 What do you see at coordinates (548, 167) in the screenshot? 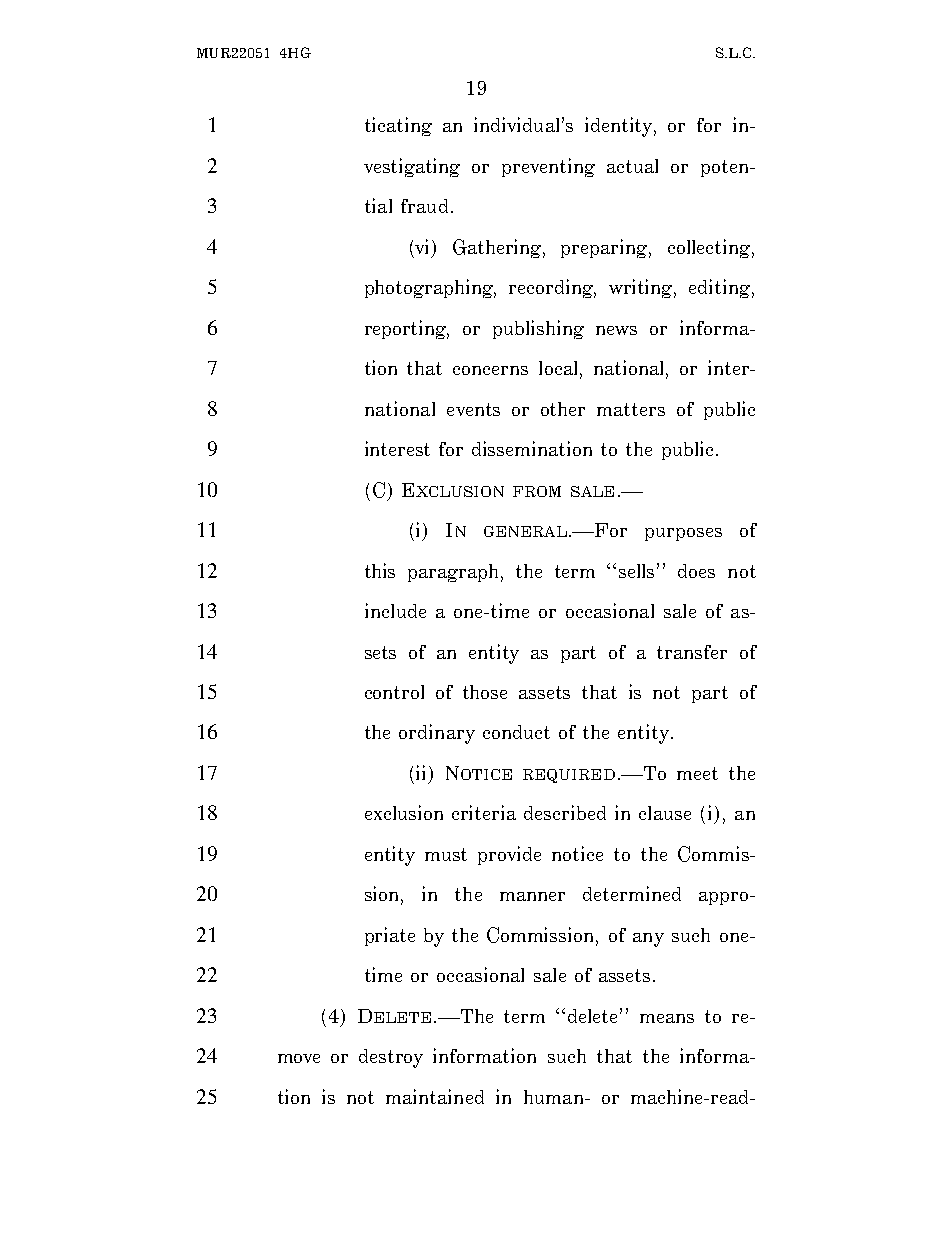
I see `preventing` at bounding box center [548, 167].
